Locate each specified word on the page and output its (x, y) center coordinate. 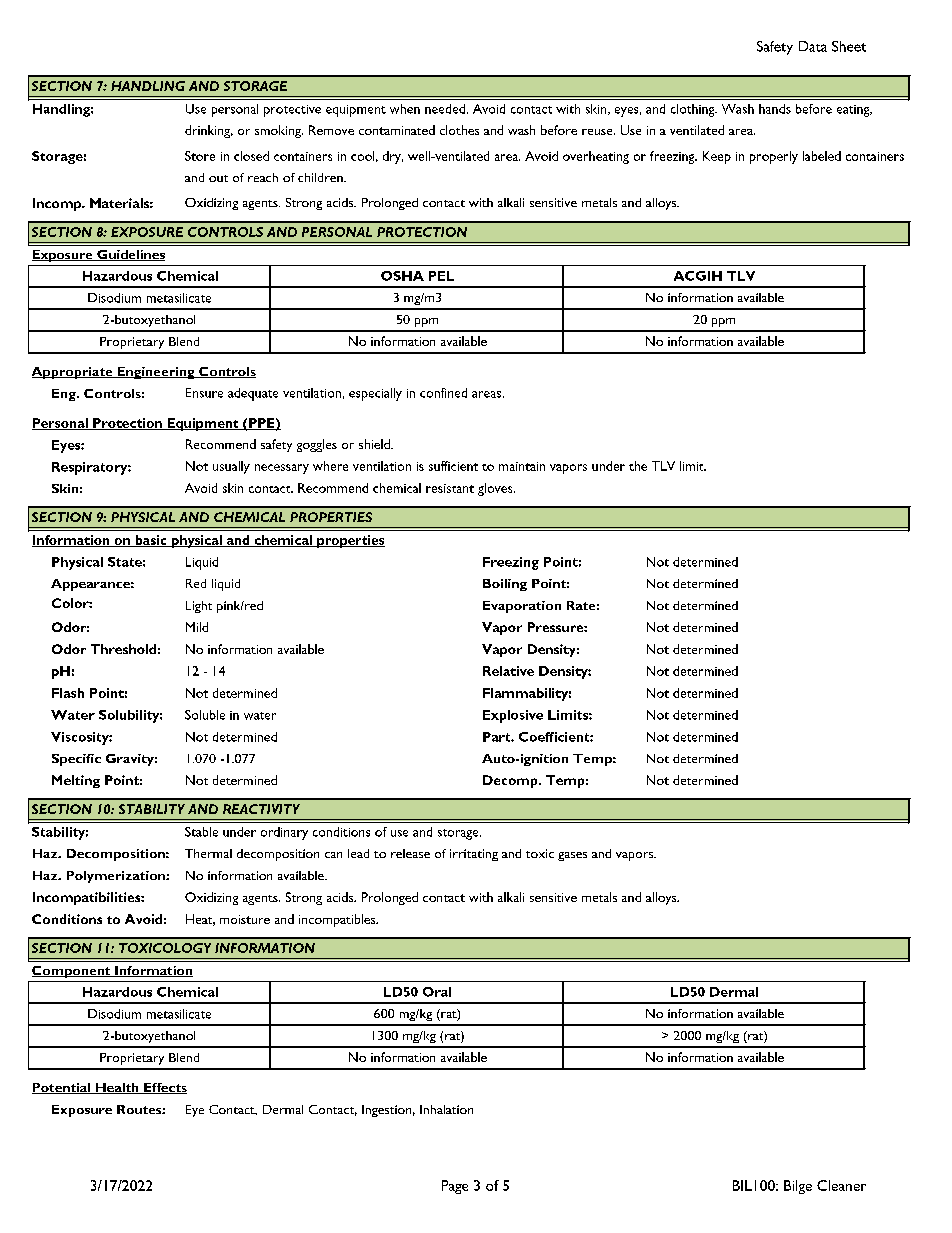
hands (775, 109)
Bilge (798, 1187)
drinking (209, 131)
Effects (164, 1088)
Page (455, 1187)
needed (446, 109)
